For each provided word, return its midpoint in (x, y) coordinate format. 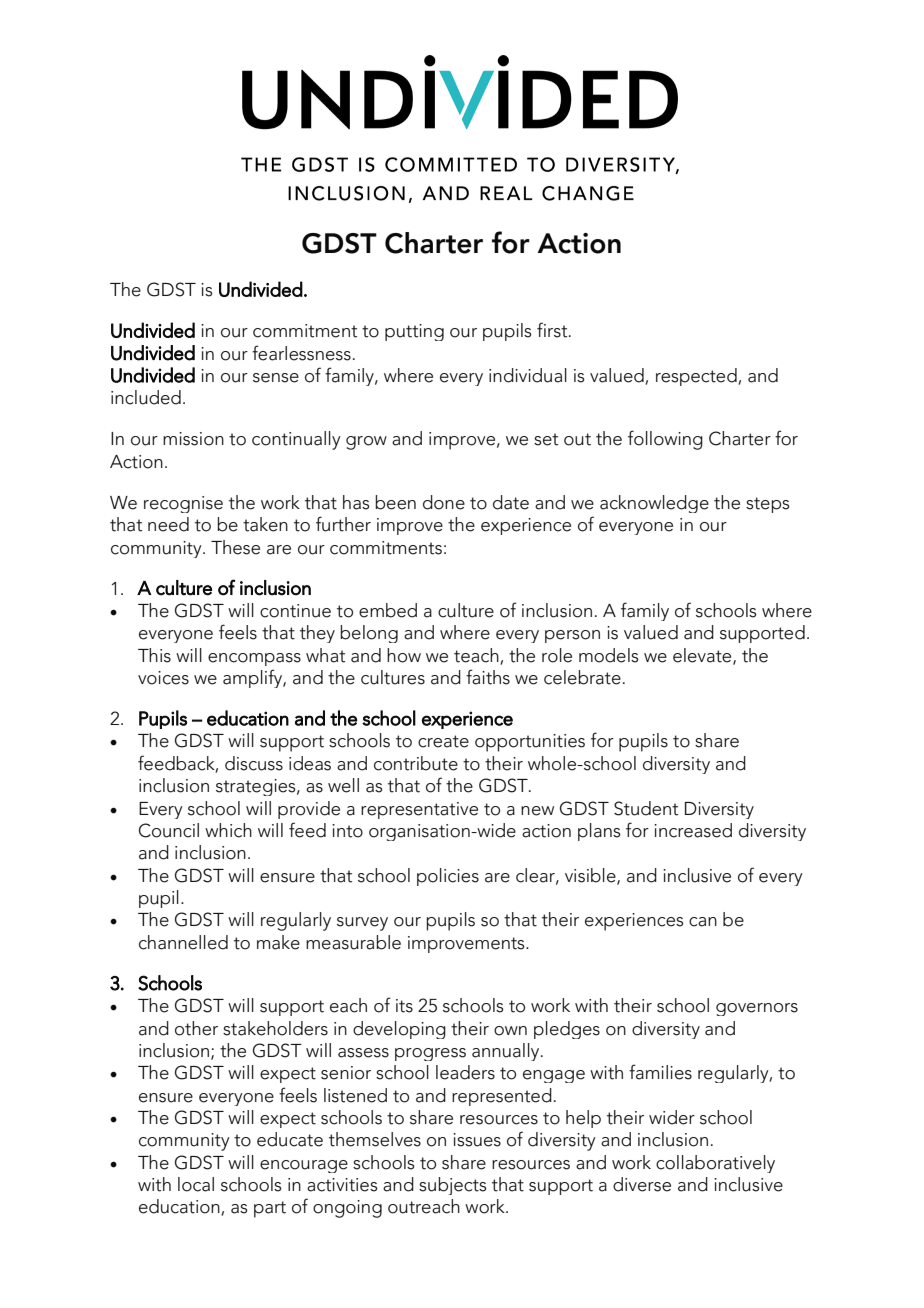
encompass (254, 659)
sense (276, 378)
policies (448, 877)
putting (414, 332)
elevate (703, 656)
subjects (452, 1186)
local (196, 1184)
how (404, 655)
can (703, 922)
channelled (183, 942)
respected (697, 377)
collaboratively (715, 1164)
